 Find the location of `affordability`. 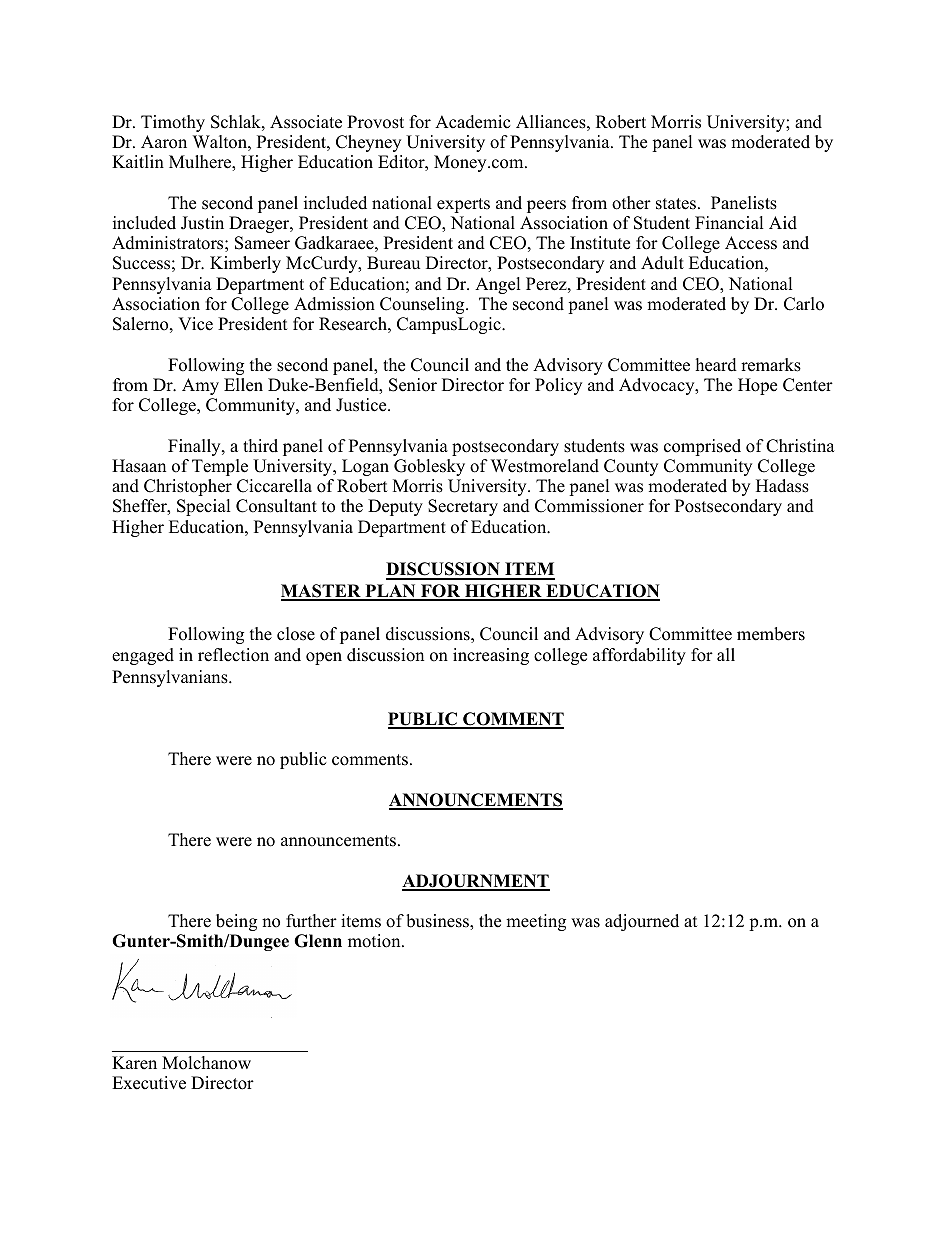

affordability is located at coordinates (639, 656).
